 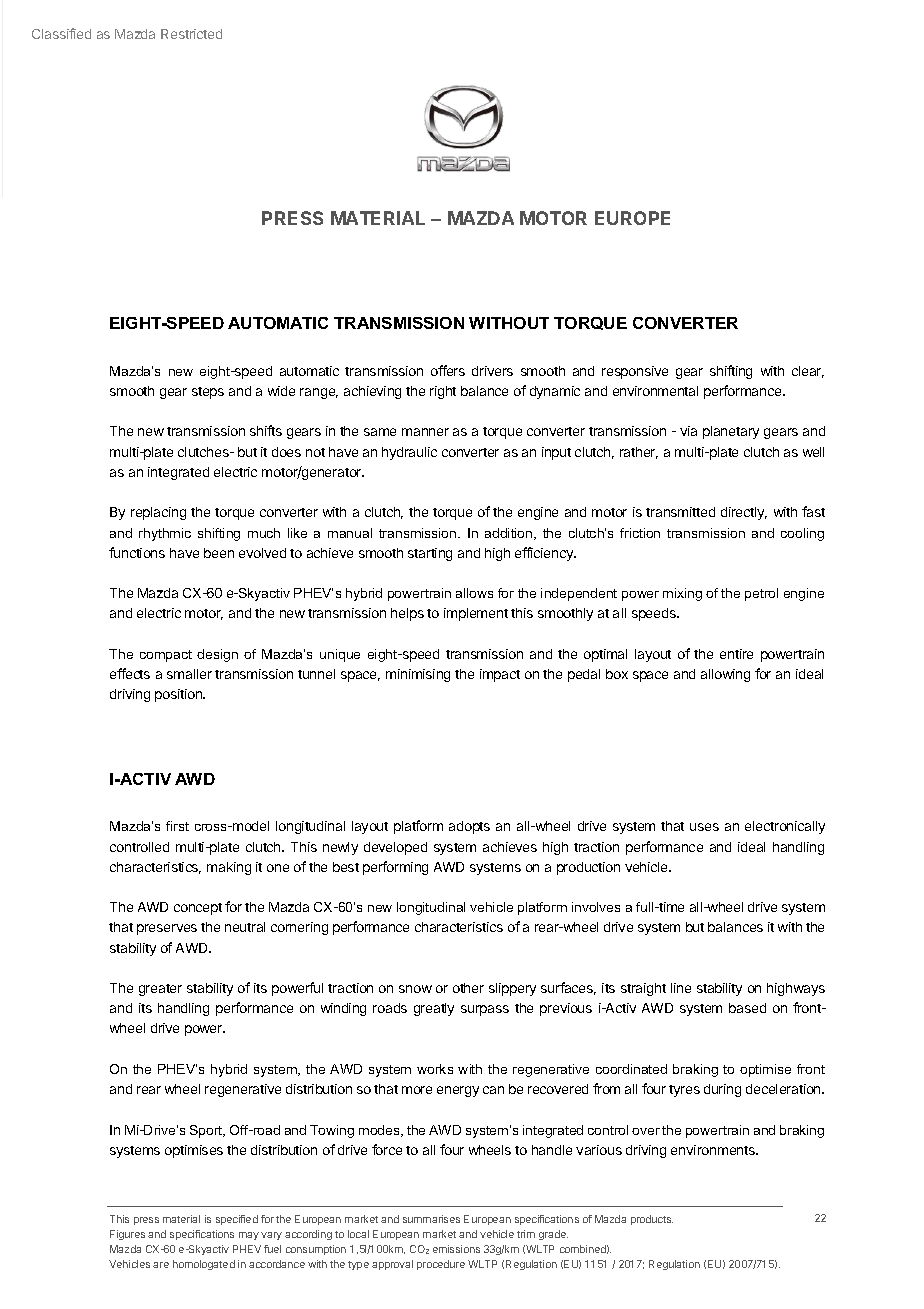 What do you see at coordinates (127, 1235) in the page?
I see `Figures` at bounding box center [127, 1235].
